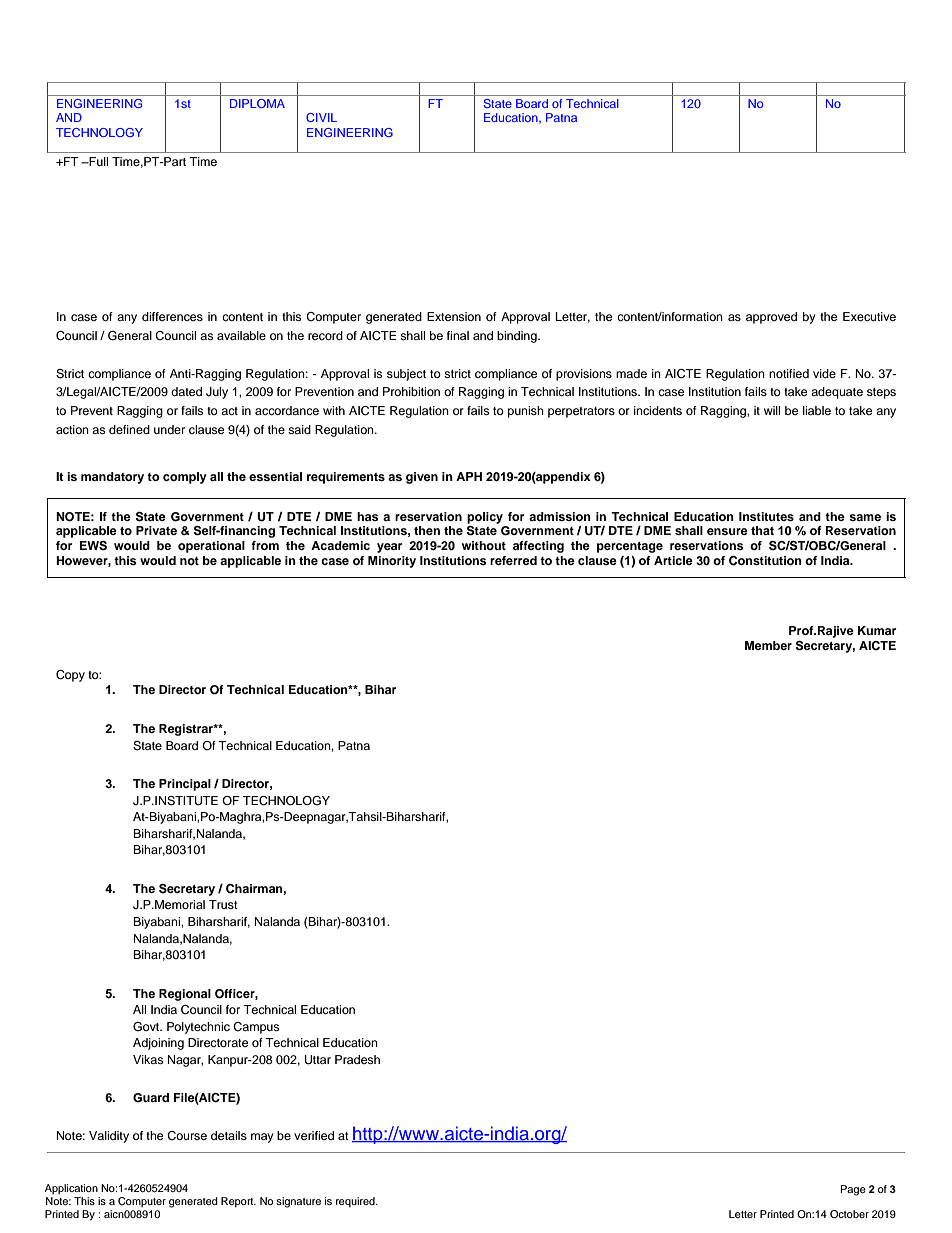 The width and height of the screenshot is (952, 1233). I want to click on Course, so click(187, 1136).
